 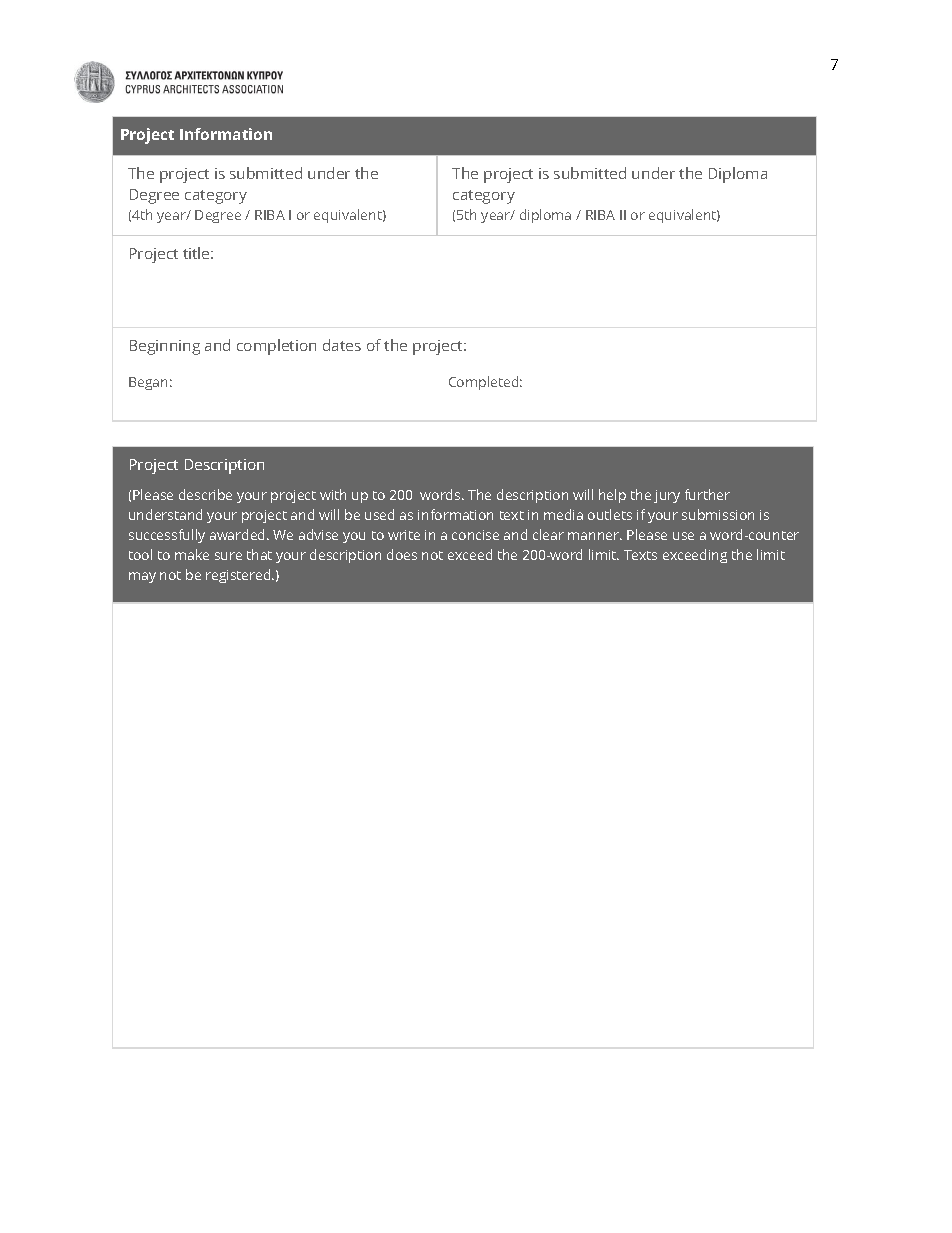 What do you see at coordinates (205, 494) in the image?
I see `describe` at bounding box center [205, 494].
